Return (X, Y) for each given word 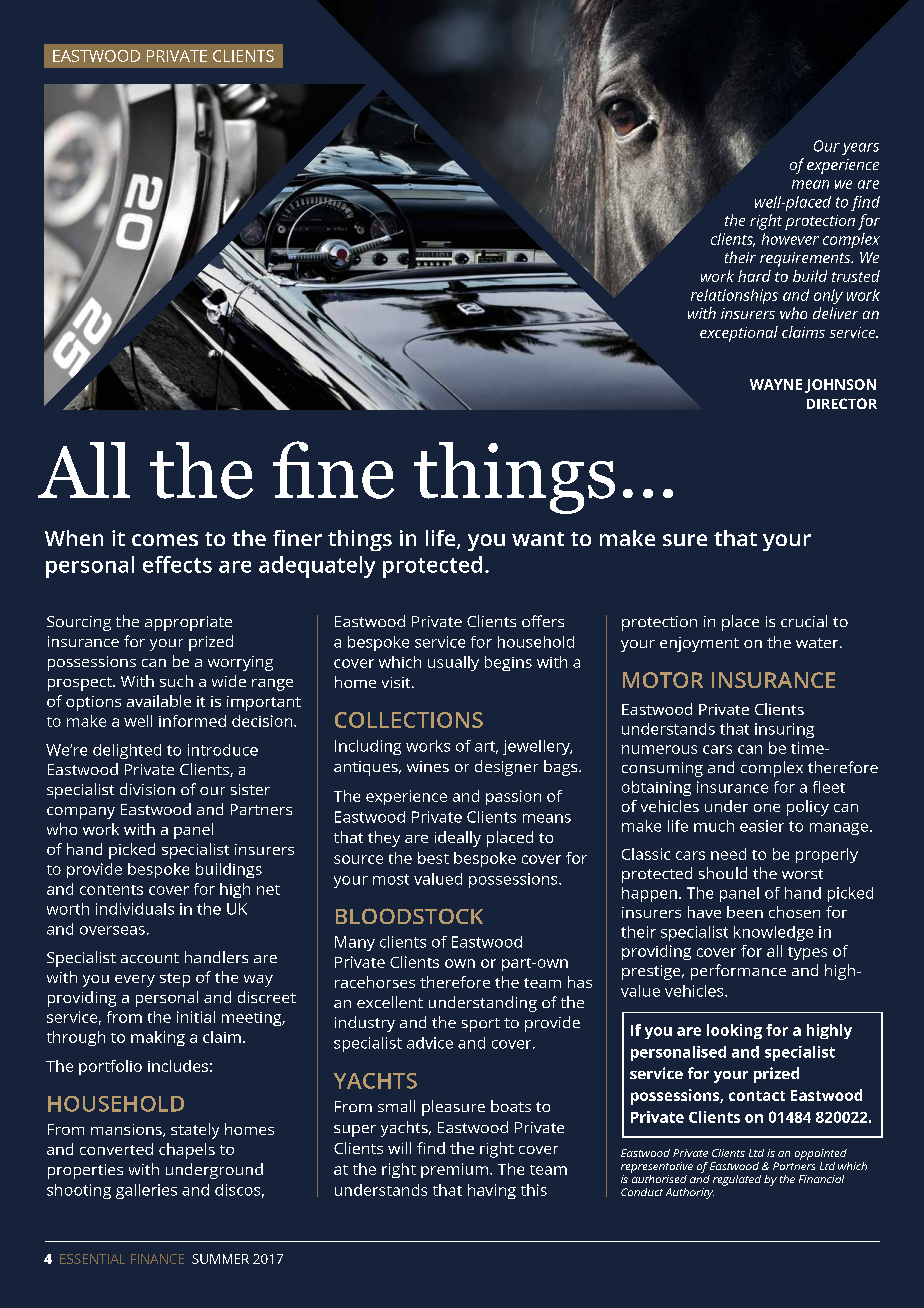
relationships (734, 296)
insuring (784, 730)
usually (453, 663)
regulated (737, 1180)
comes (165, 540)
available (159, 701)
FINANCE (157, 1259)
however (790, 239)
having (492, 1191)
